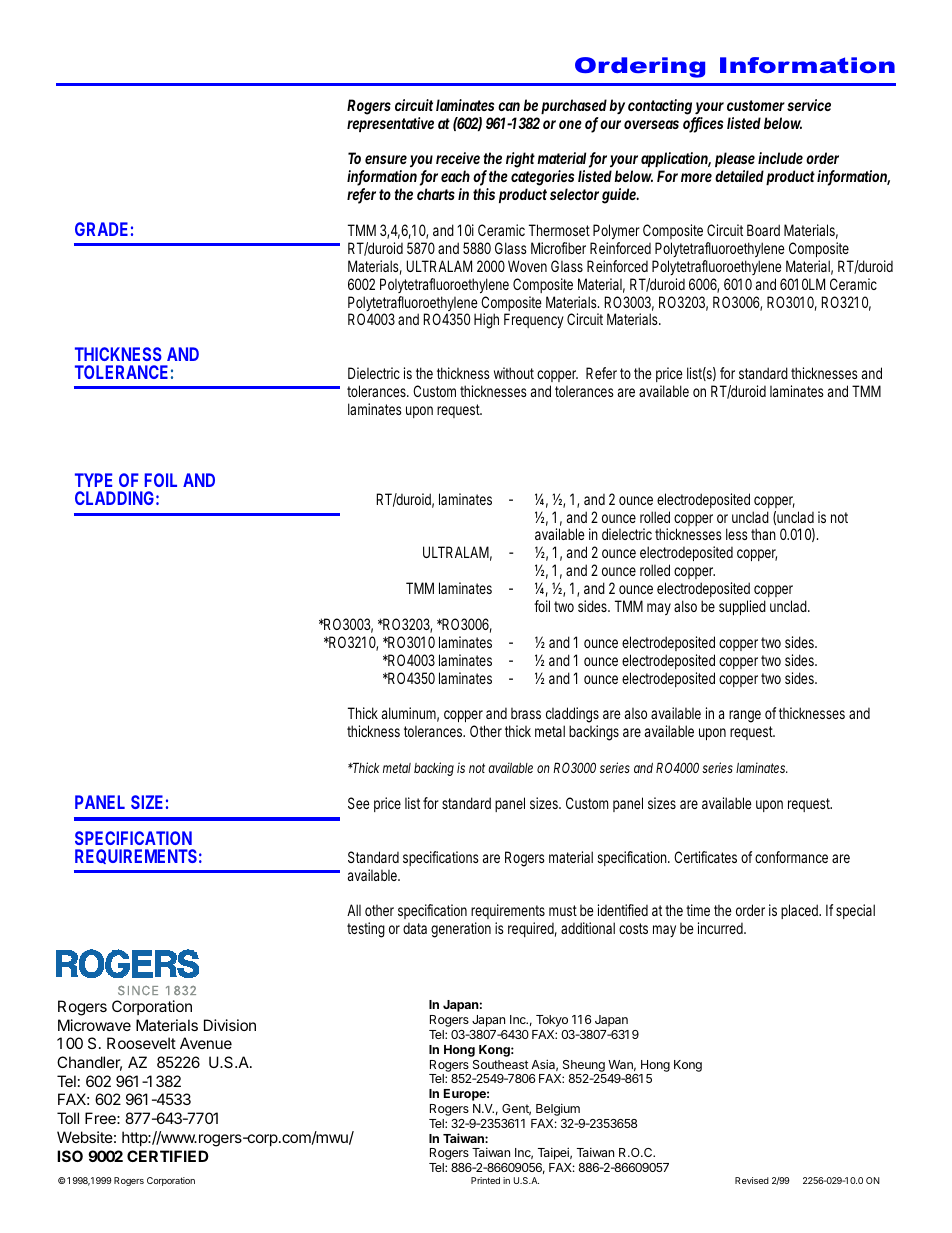 This screenshot has width=952, height=1233. I want to click on GRADE, so click(101, 229).
